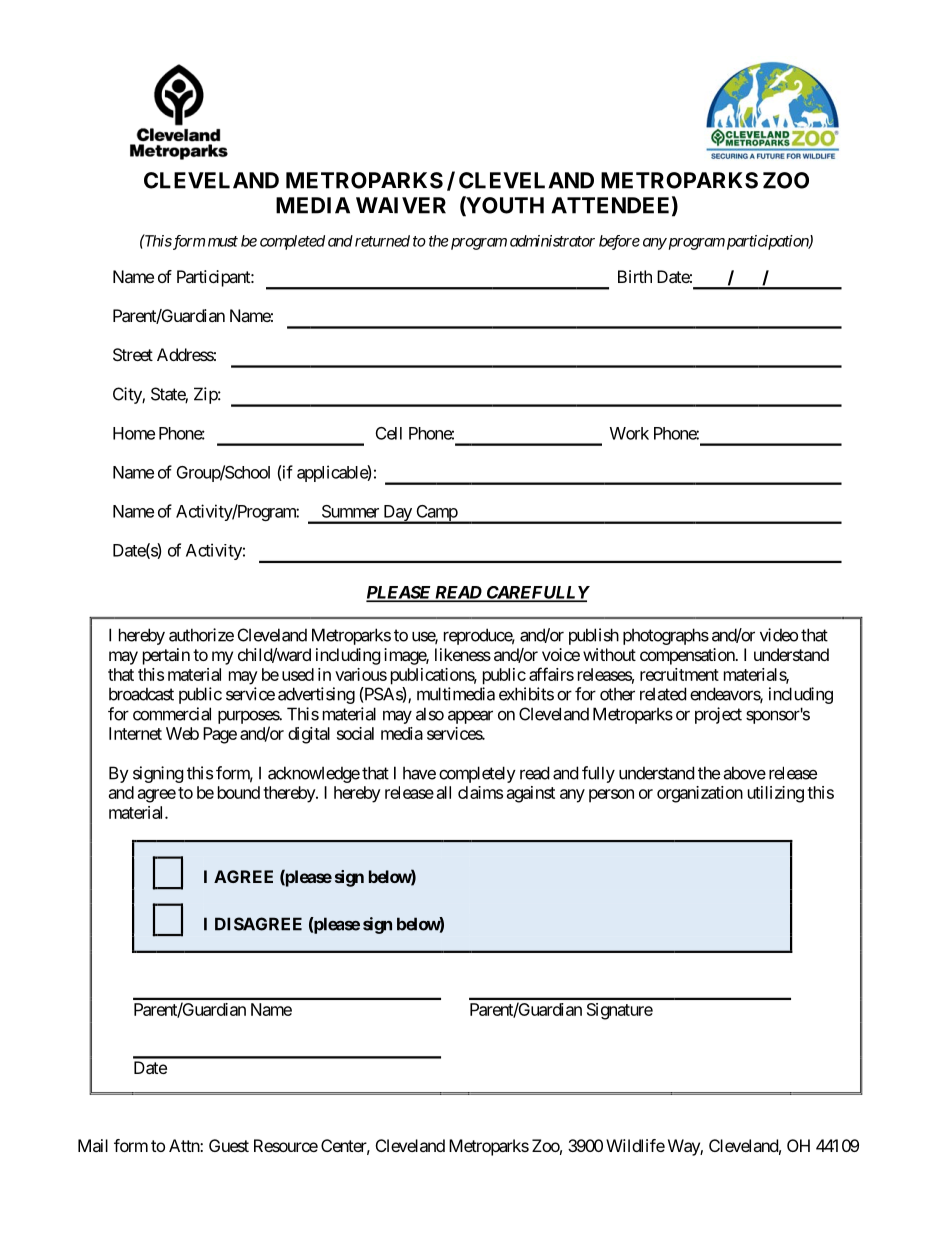 This screenshot has height=1233, width=952. Describe the element at coordinates (185, 1145) in the screenshot. I see `Attn` at that location.
